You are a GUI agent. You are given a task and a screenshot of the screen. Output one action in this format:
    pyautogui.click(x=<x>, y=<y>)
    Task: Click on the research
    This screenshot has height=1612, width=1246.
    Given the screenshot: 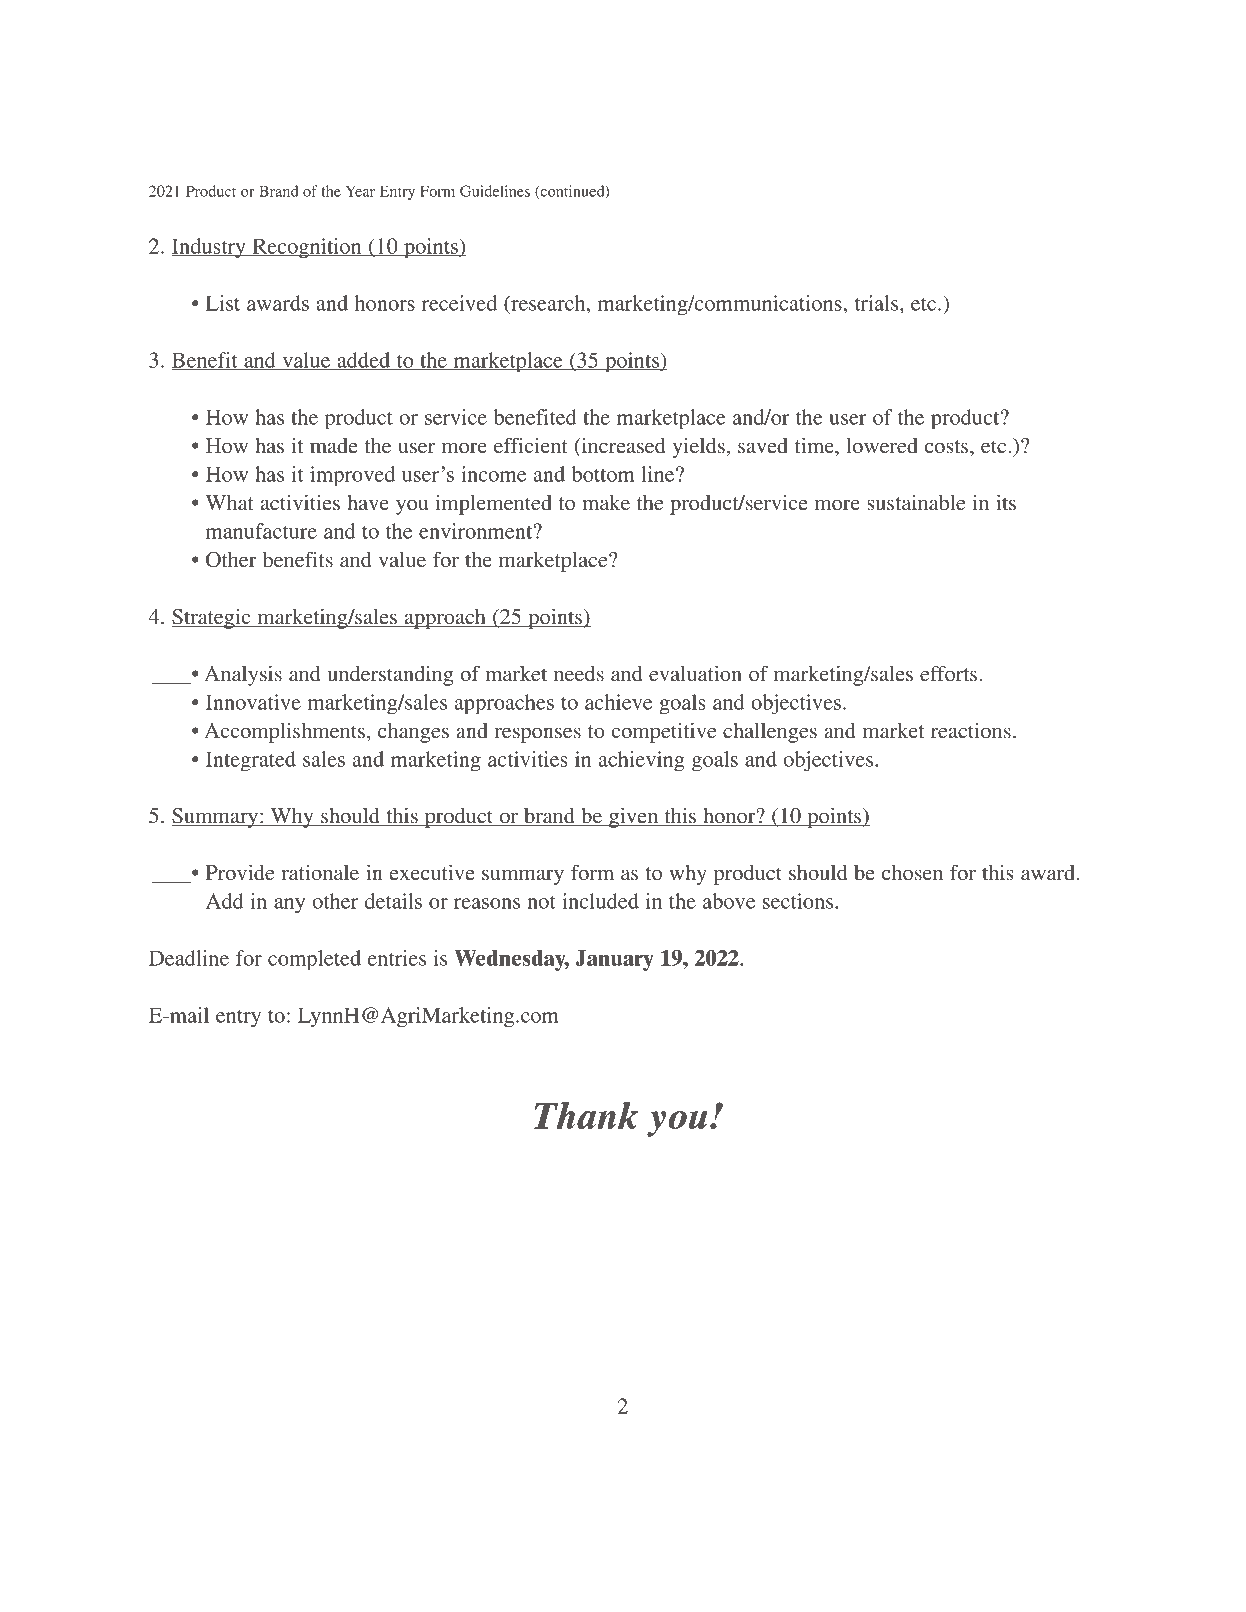 What is the action you would take?
    pyautogui.click(x=548, y=303)
